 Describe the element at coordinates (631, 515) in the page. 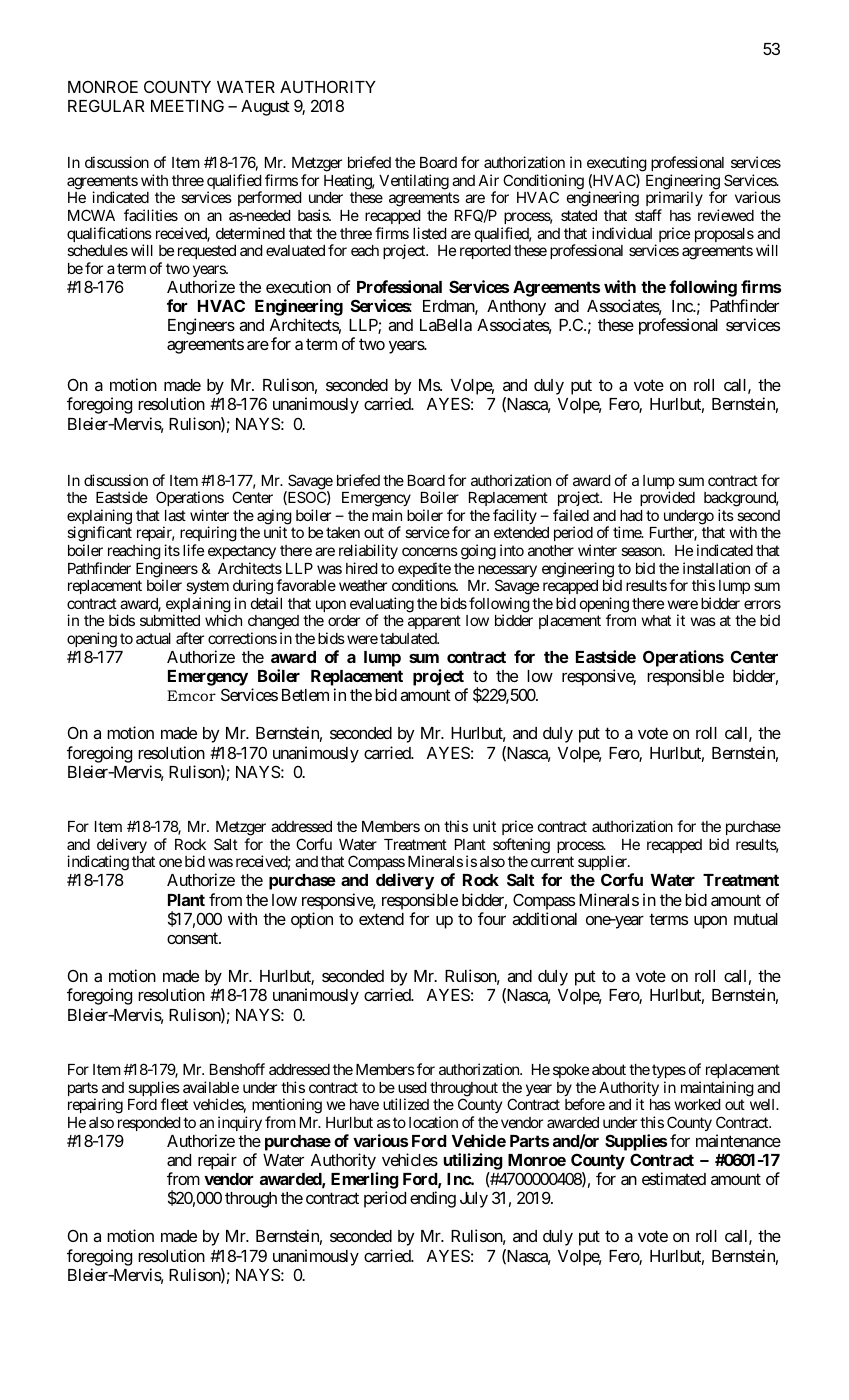

I see `had` at that location.
